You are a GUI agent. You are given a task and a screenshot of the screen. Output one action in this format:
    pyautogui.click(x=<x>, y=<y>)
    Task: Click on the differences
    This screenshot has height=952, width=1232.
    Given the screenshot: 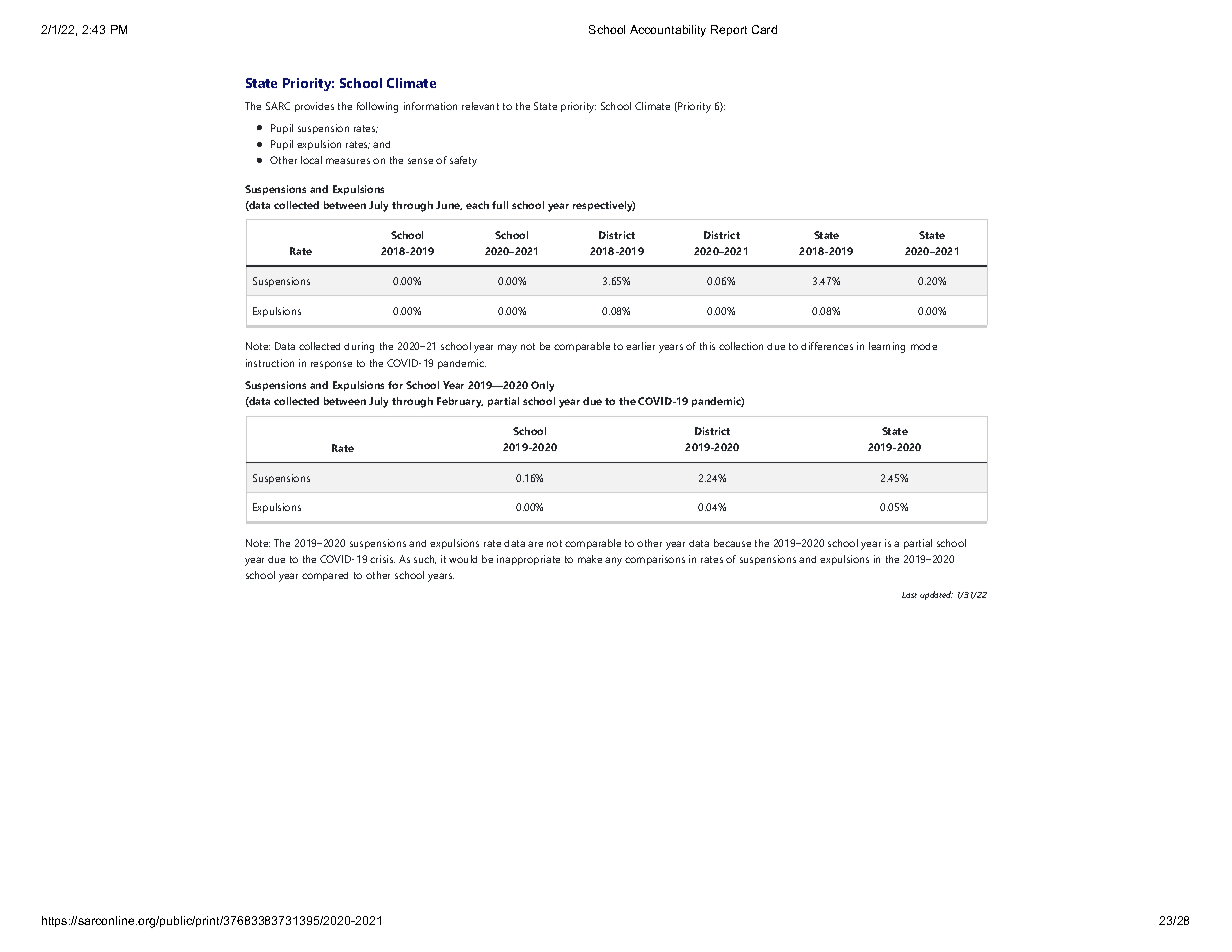 What is the action you would take?
    pyautogui.click(x=827, y=346)
